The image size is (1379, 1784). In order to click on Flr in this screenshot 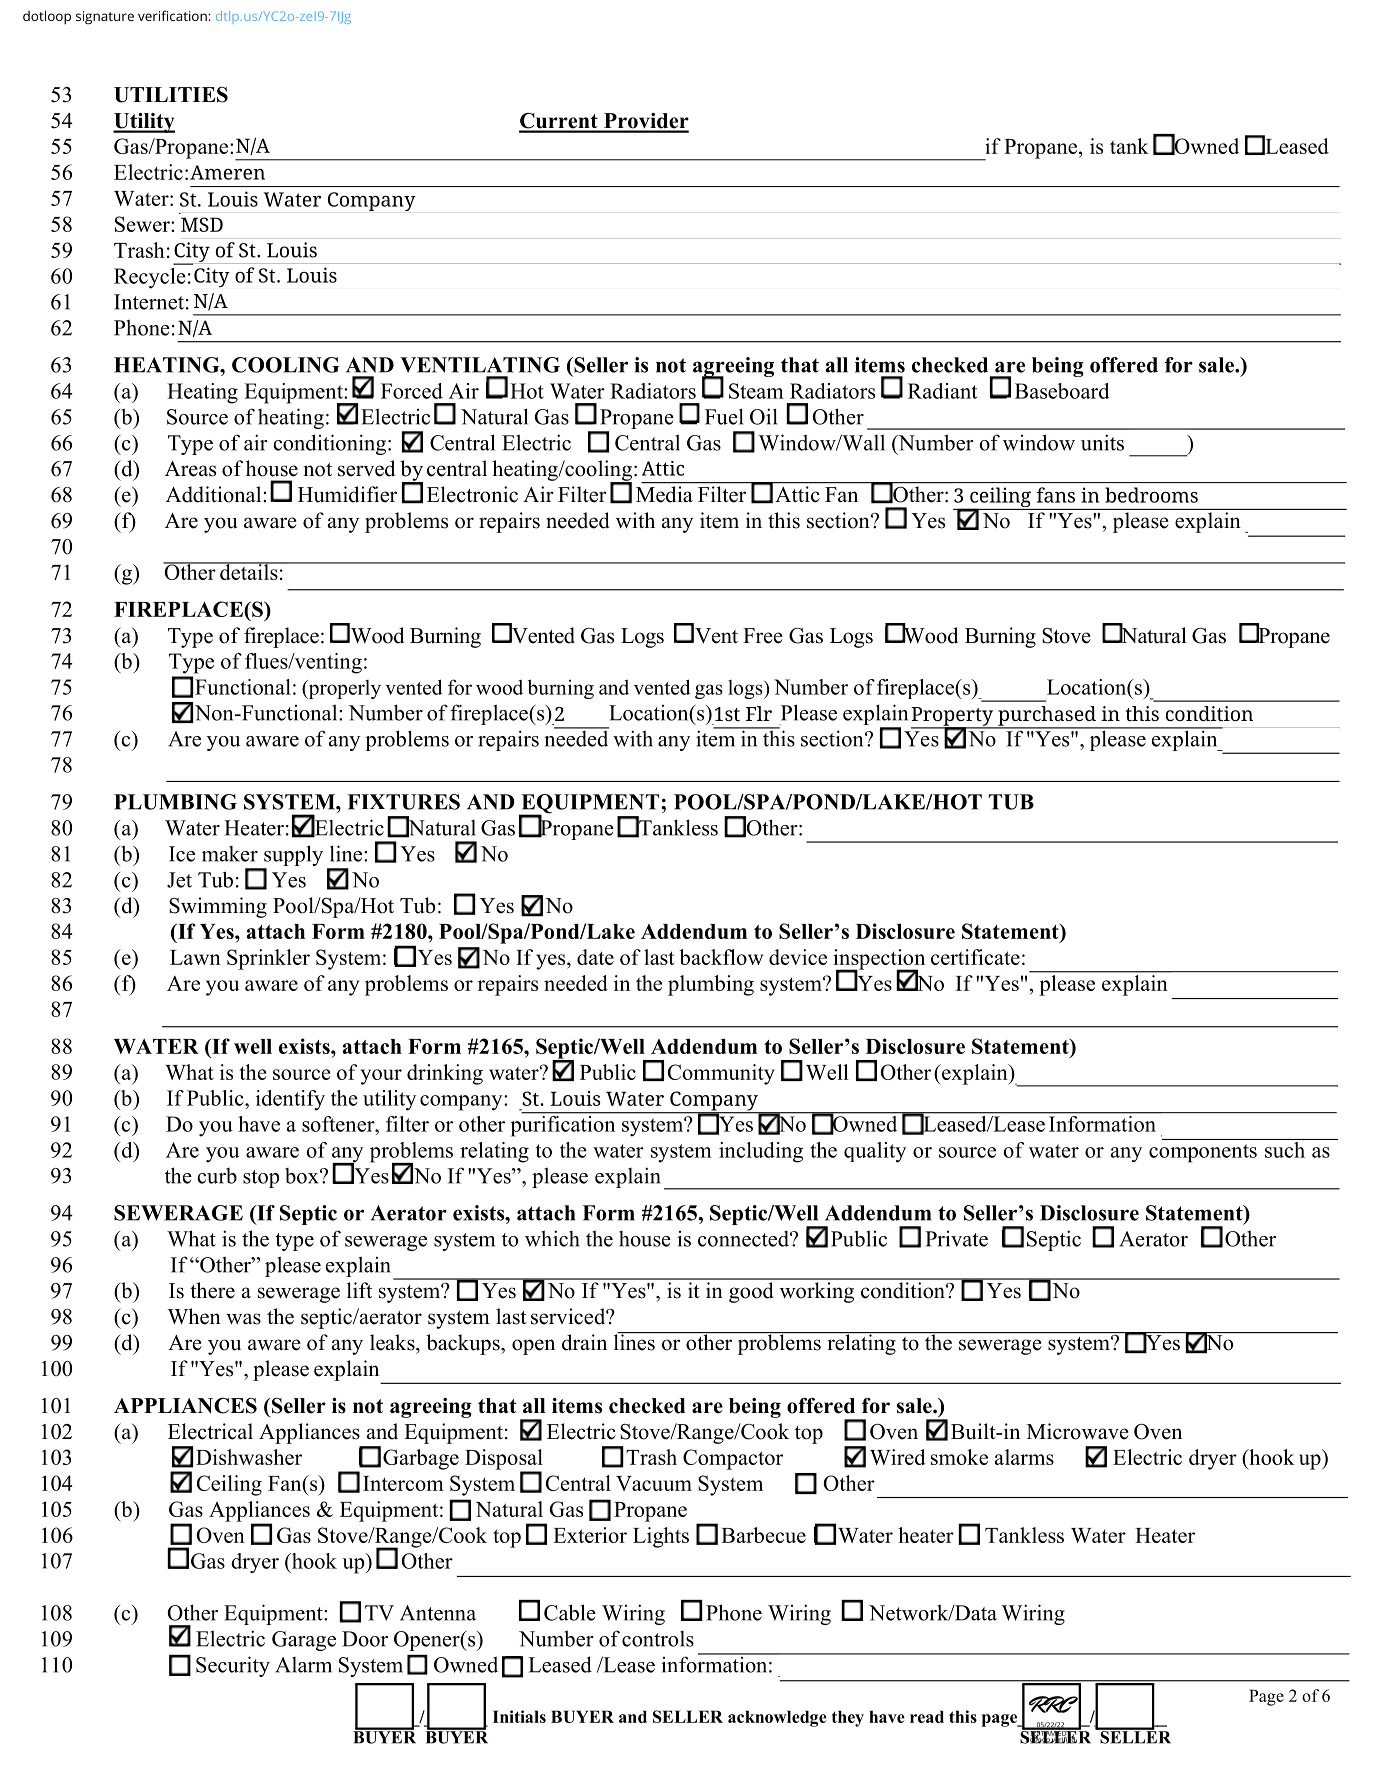, I will do `click(759, 713)`.
